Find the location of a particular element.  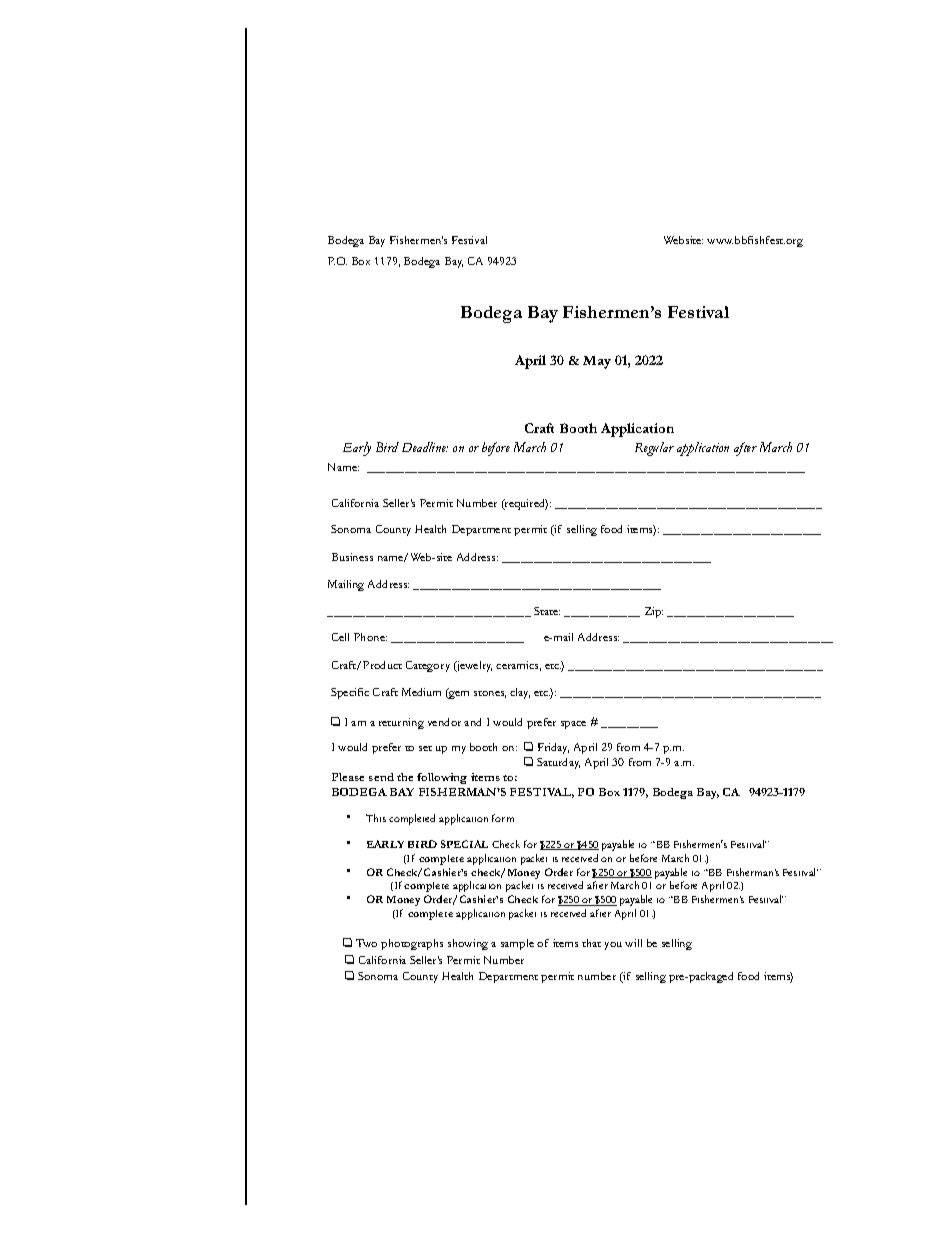

returning is located at coordinates (401, 723).
